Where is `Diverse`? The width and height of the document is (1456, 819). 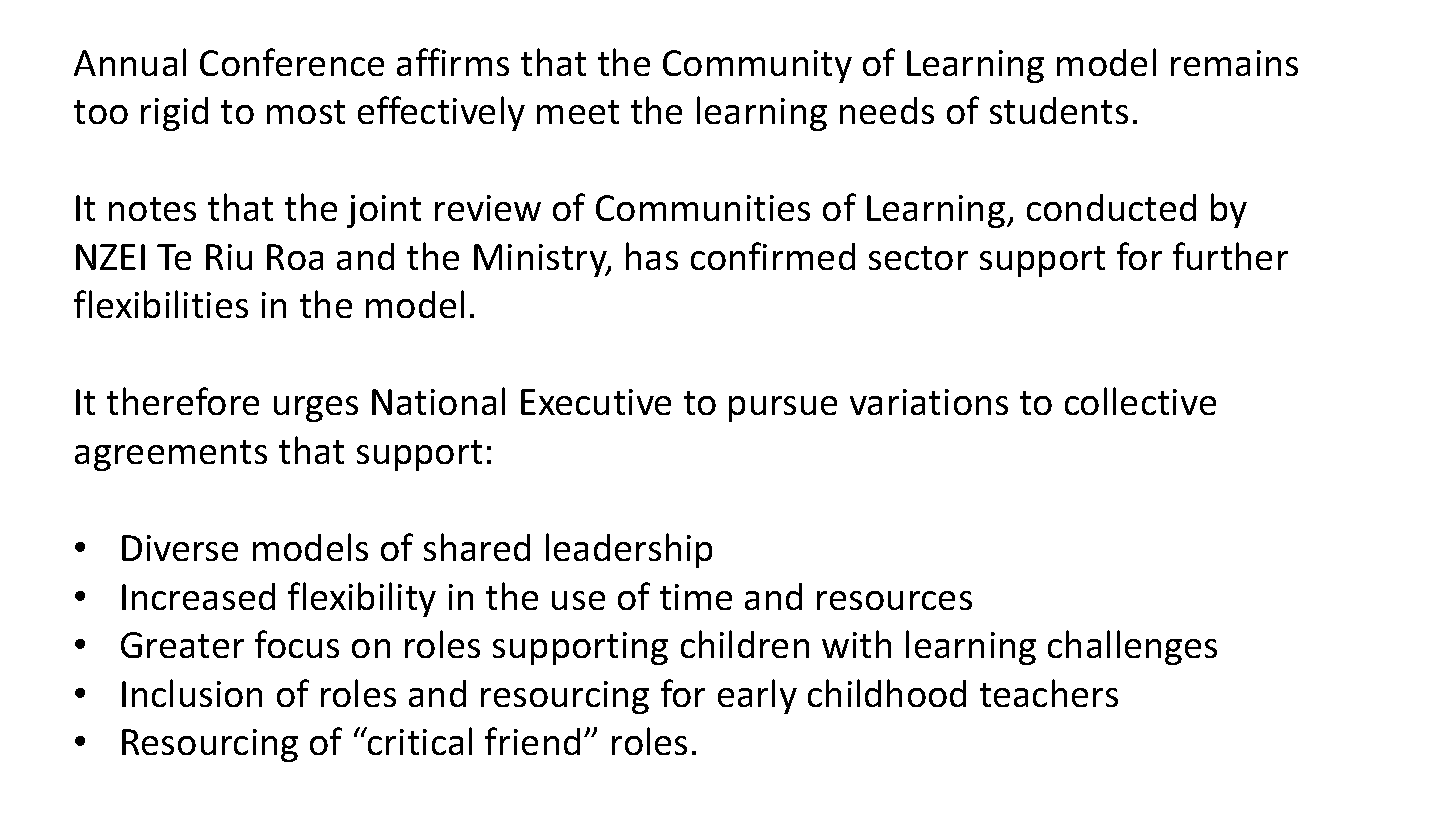
Diverse is located at coordinates (180, 548).
